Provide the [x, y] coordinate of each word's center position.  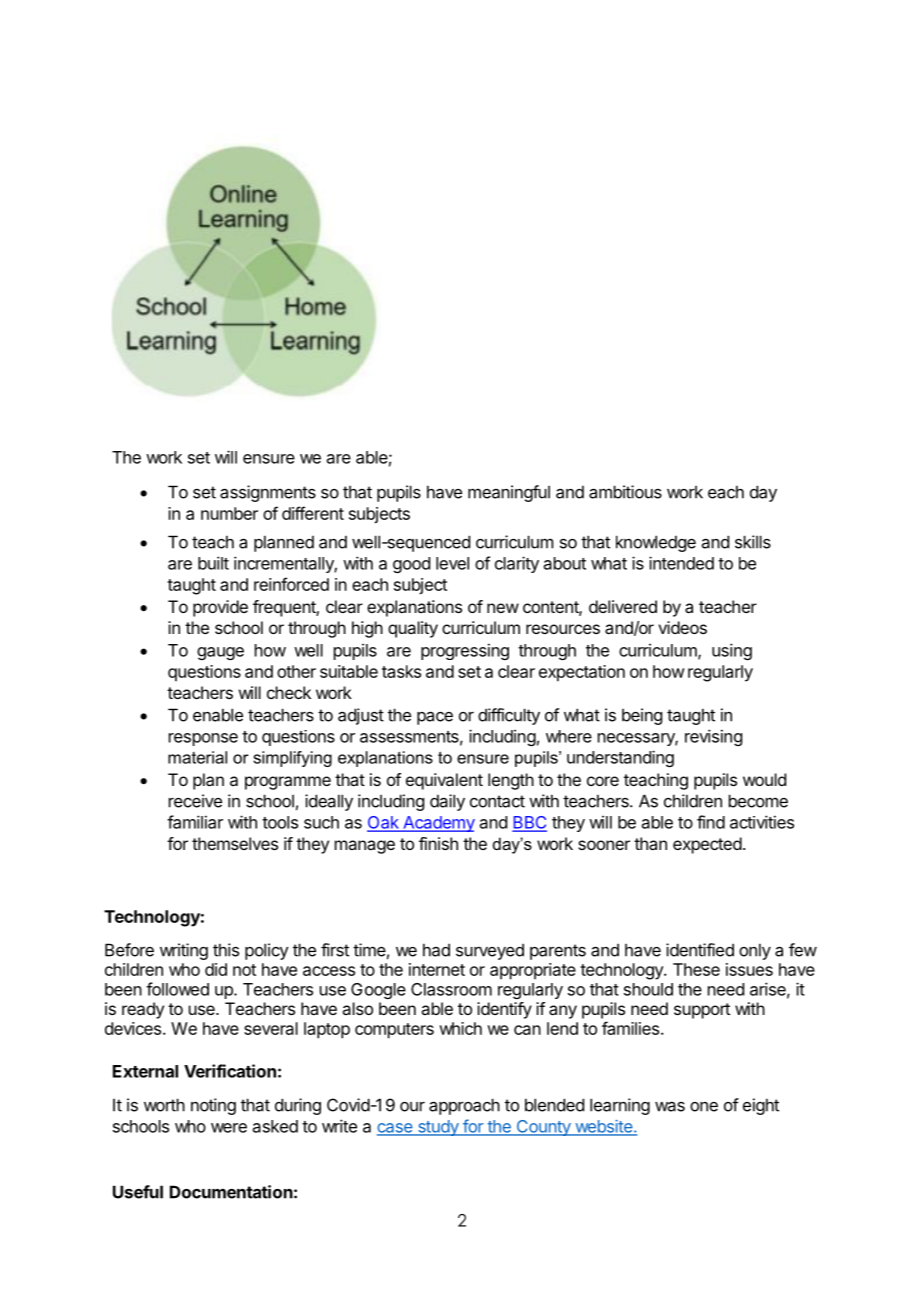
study [438, 1128]
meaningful [509, 493]
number [229, 513]
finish [438, 843]
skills [753, 542]
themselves [235, 843]
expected [707, 845]
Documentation [231, 1192]
